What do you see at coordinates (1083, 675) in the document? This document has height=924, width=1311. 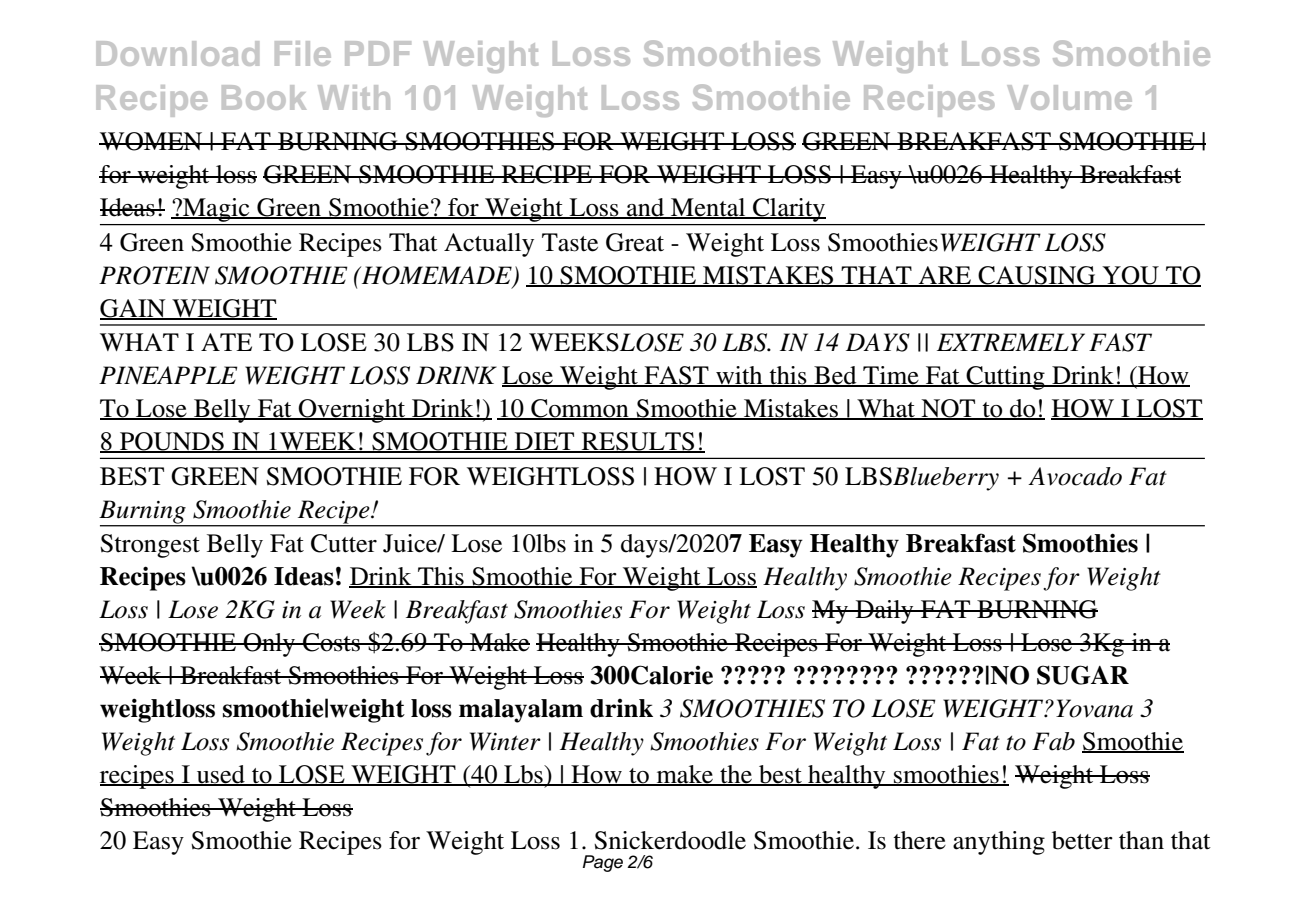 I see `SUGAR` at bounding box center [1083, 675].
